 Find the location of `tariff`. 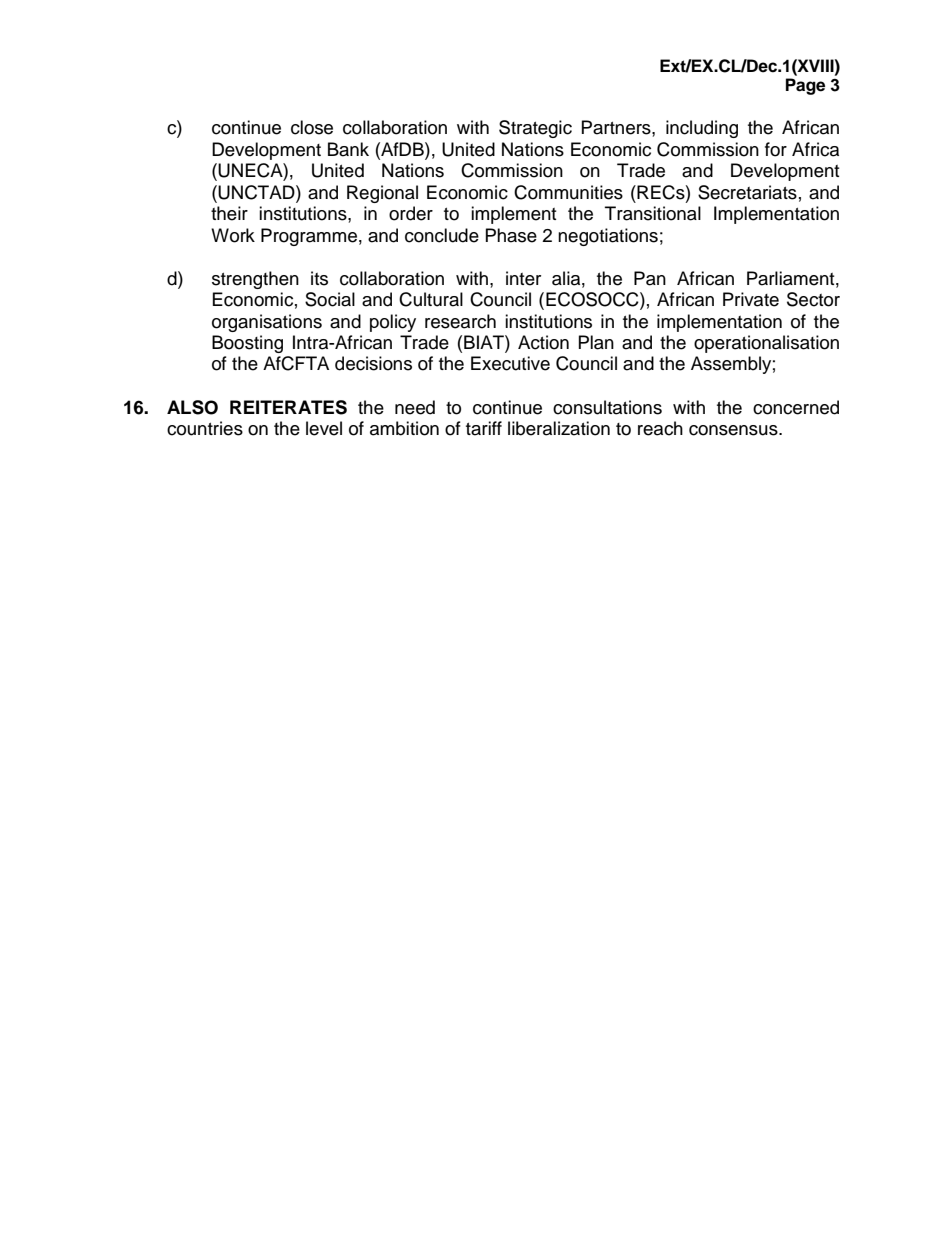

tariff is located at coordinates (484, 428).
